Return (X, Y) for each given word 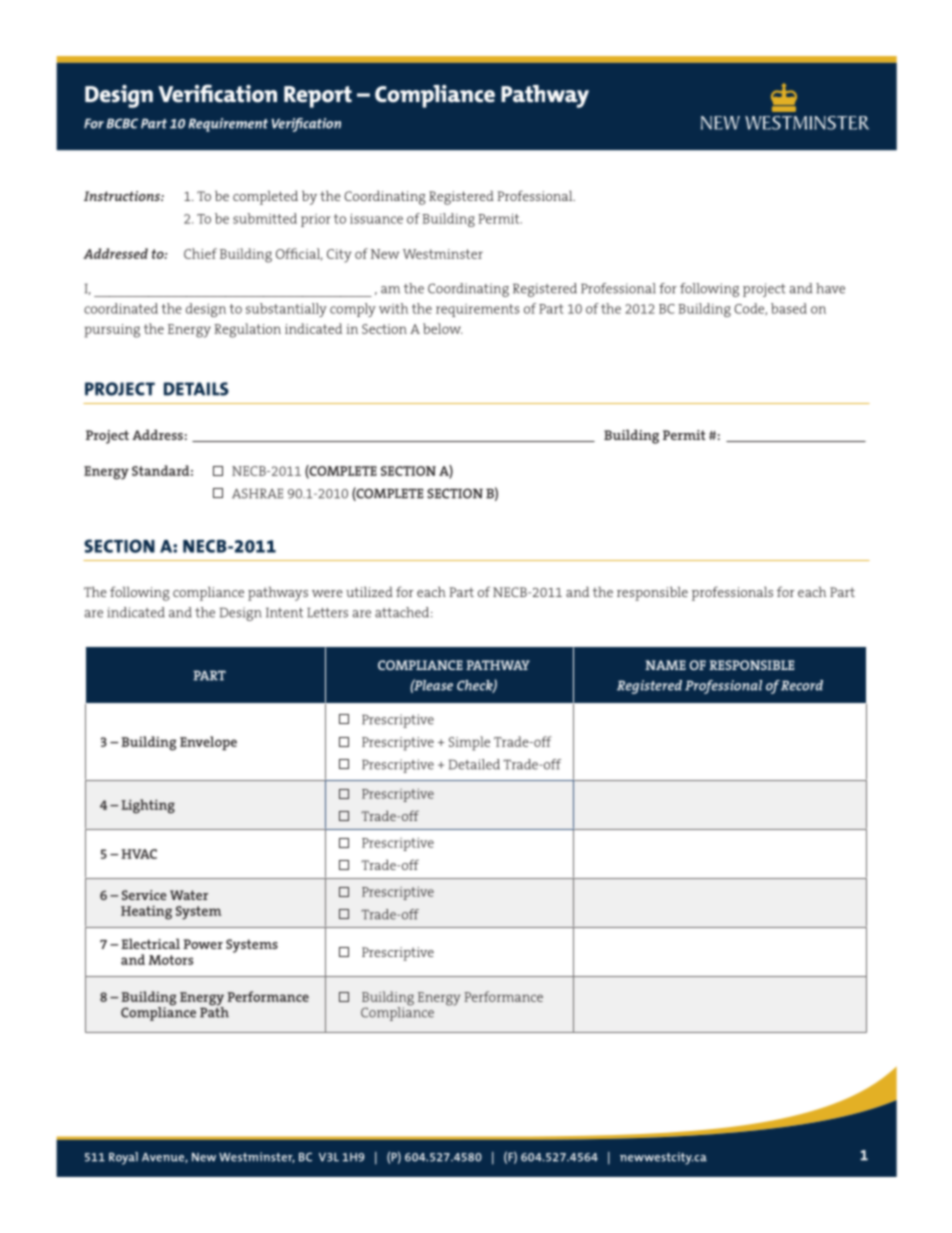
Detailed (474, 764)
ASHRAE (257, 493)
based (789, 308)
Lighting (148, 806)
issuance (376, 218)
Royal (123, 1158)
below (442, 328)
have (830, 288)
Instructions (123, 196)
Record (802, 685)
